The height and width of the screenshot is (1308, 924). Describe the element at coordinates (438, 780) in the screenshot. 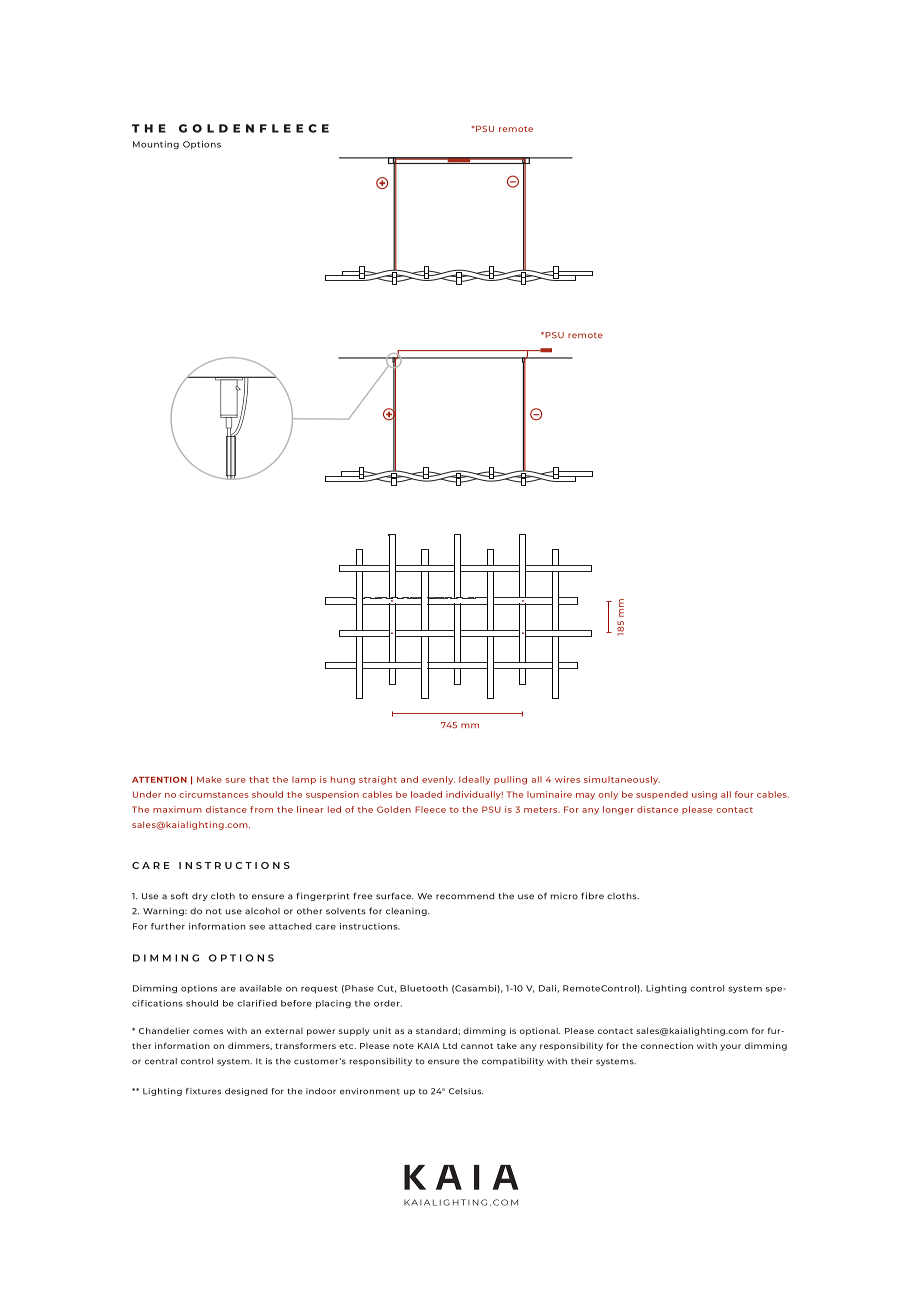

I see `evenly` at that location.
